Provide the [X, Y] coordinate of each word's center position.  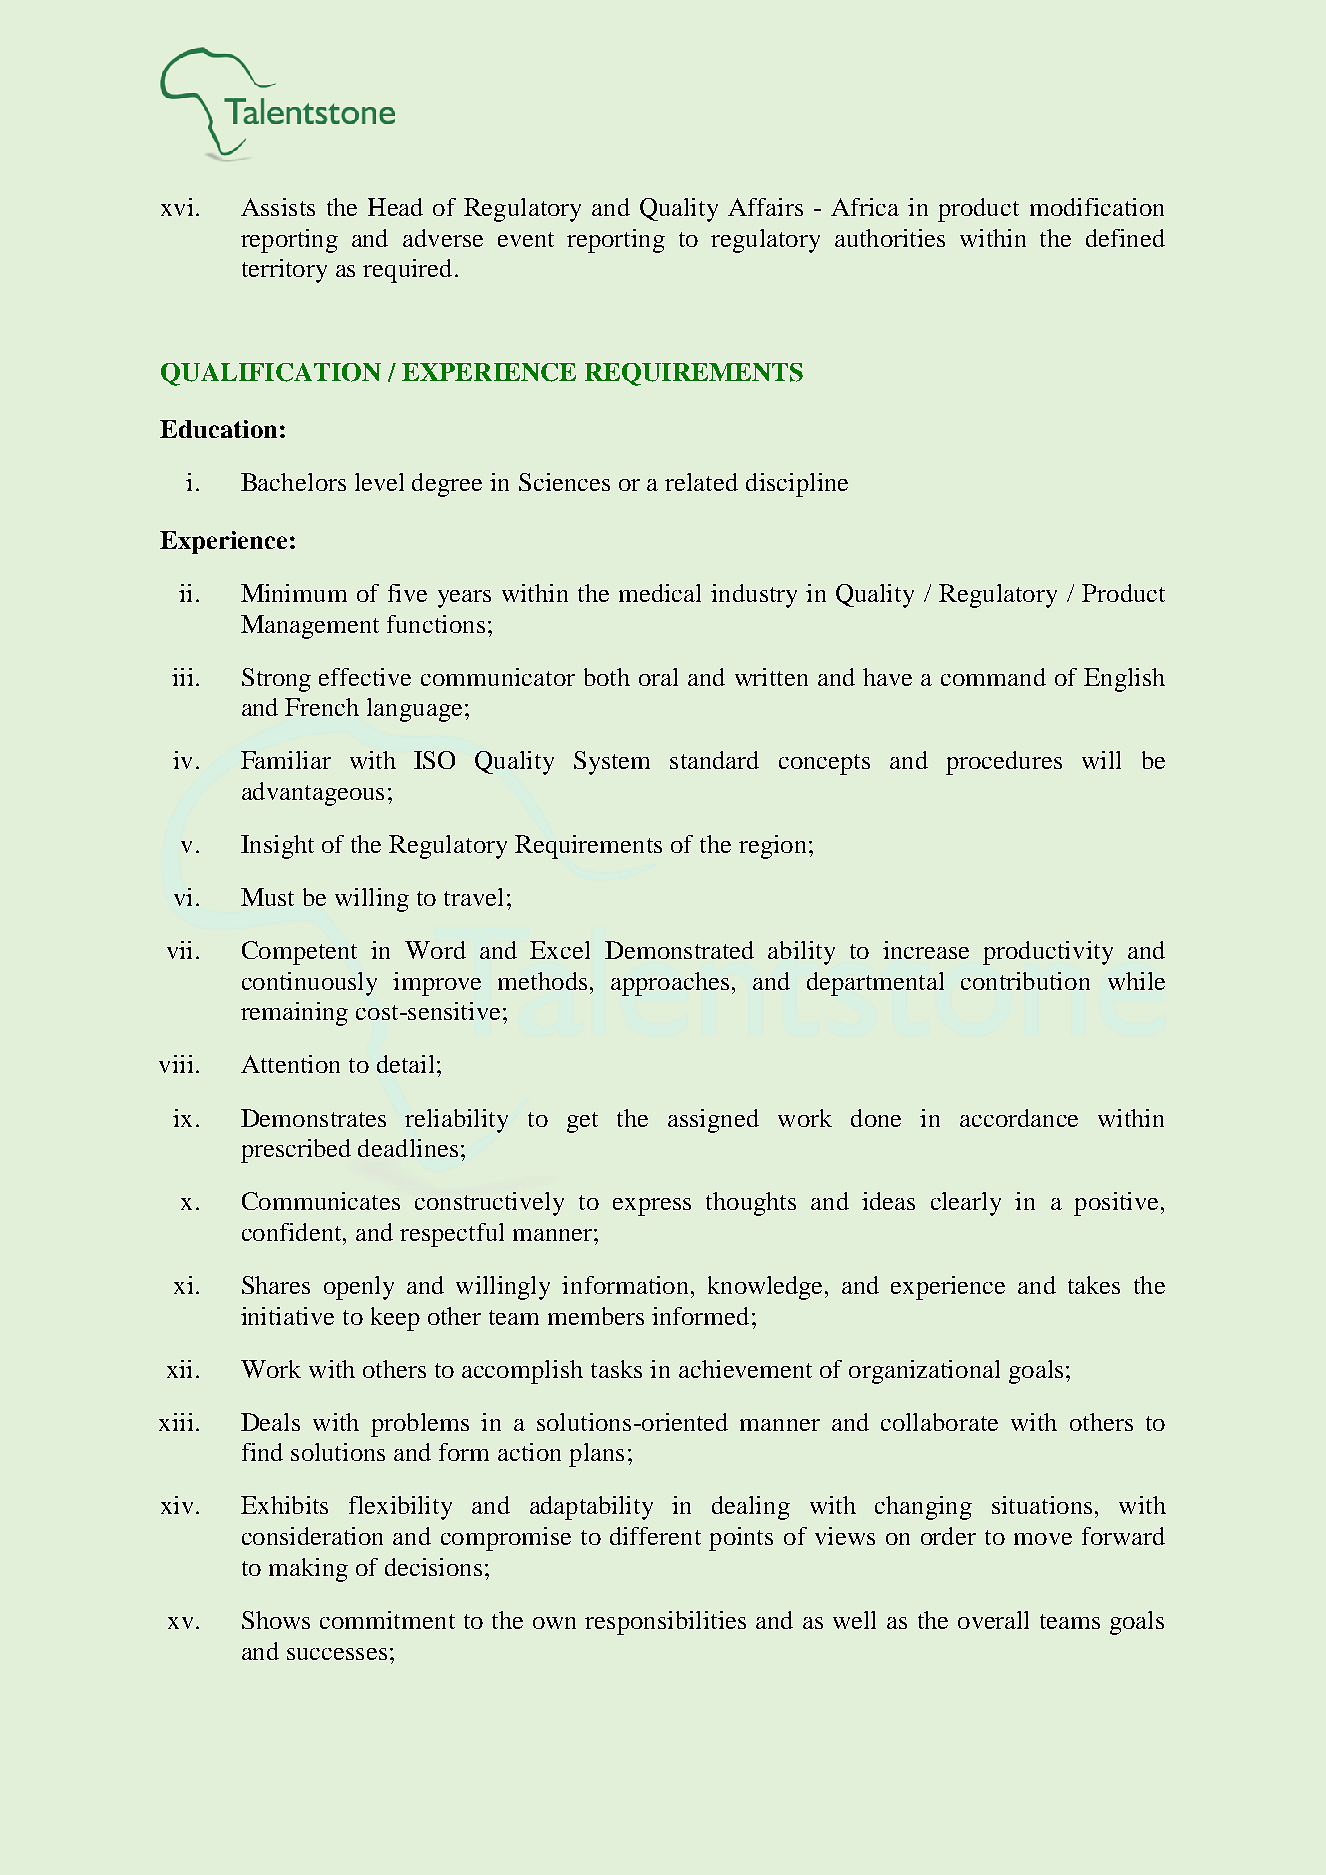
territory [284, 271]
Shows [276, 1620]
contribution [1025, 981]
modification [1097, 207]
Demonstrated [679, 950]
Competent [299, 953]
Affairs [765, 207]
